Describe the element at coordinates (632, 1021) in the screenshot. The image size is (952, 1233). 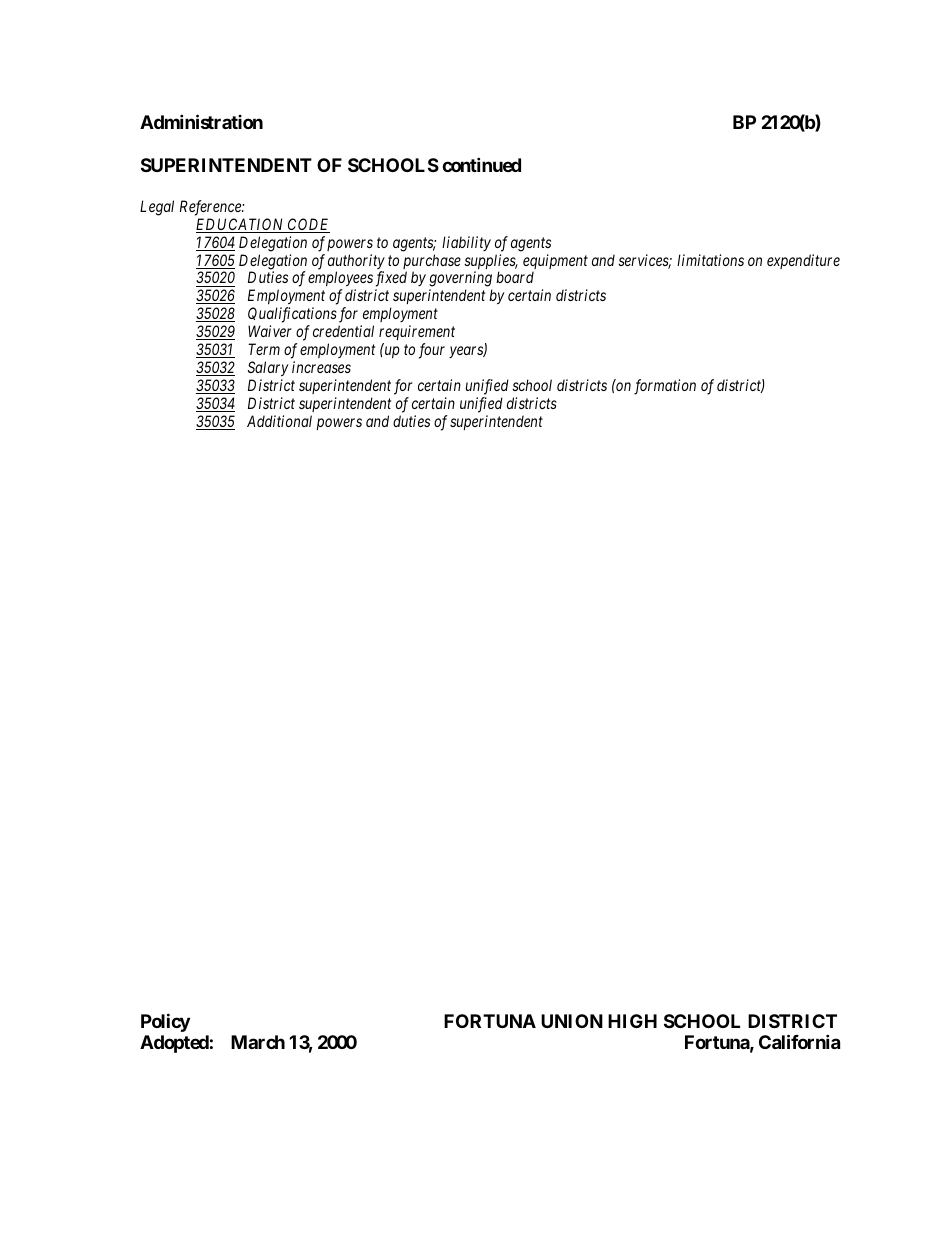
I see `HIGH` at that location.
